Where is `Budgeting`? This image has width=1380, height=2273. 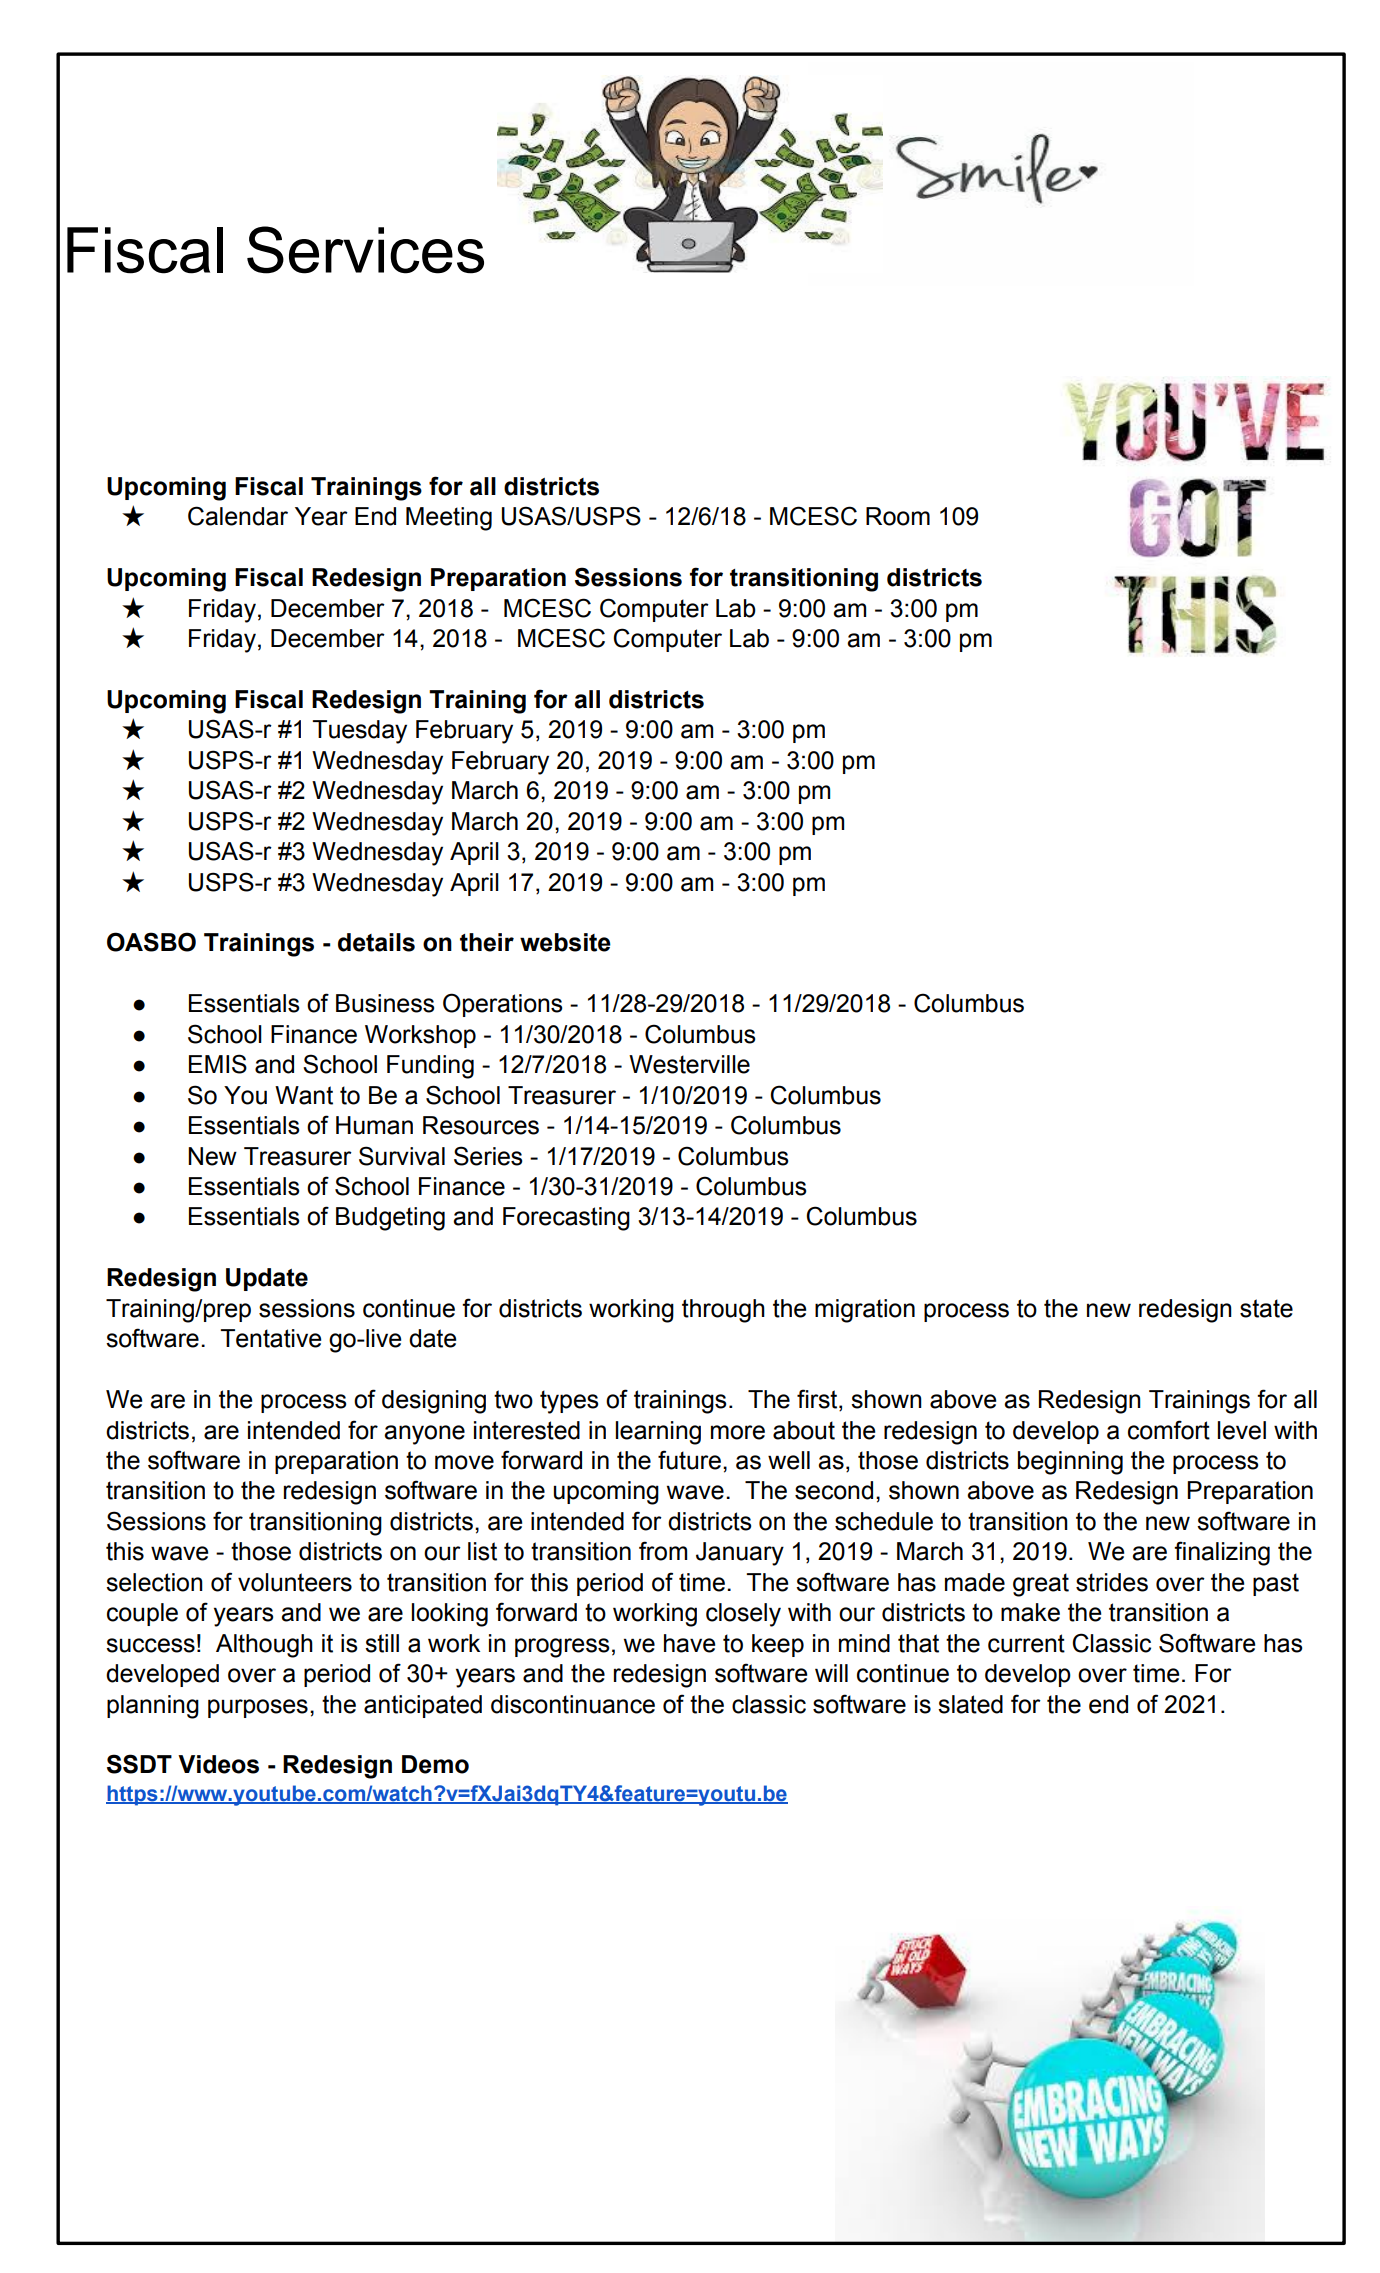 Budgeting is located at coordinates (390, 1219).
